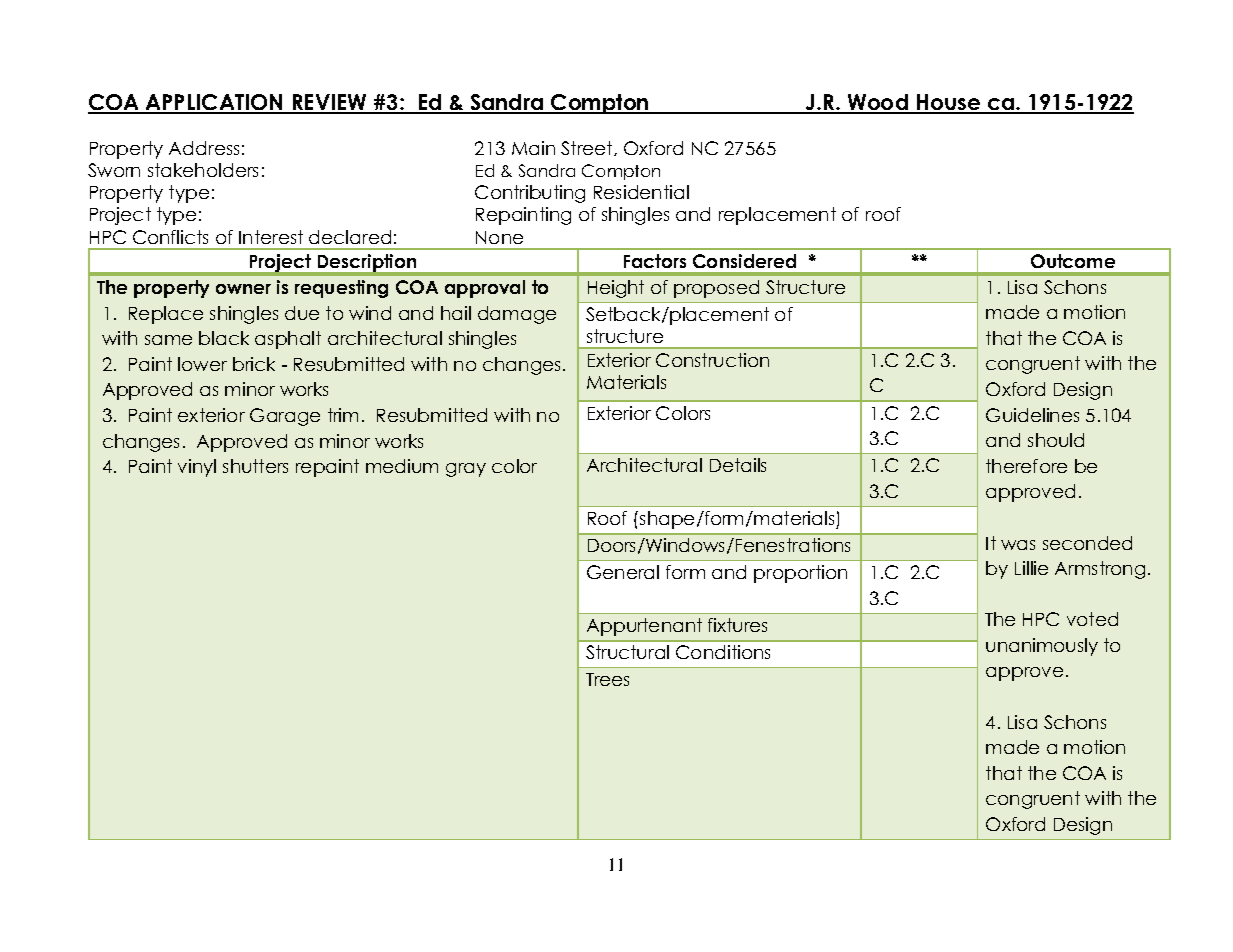 The image size is (1233, 952). I want to click on owner, so click(243, 289).
